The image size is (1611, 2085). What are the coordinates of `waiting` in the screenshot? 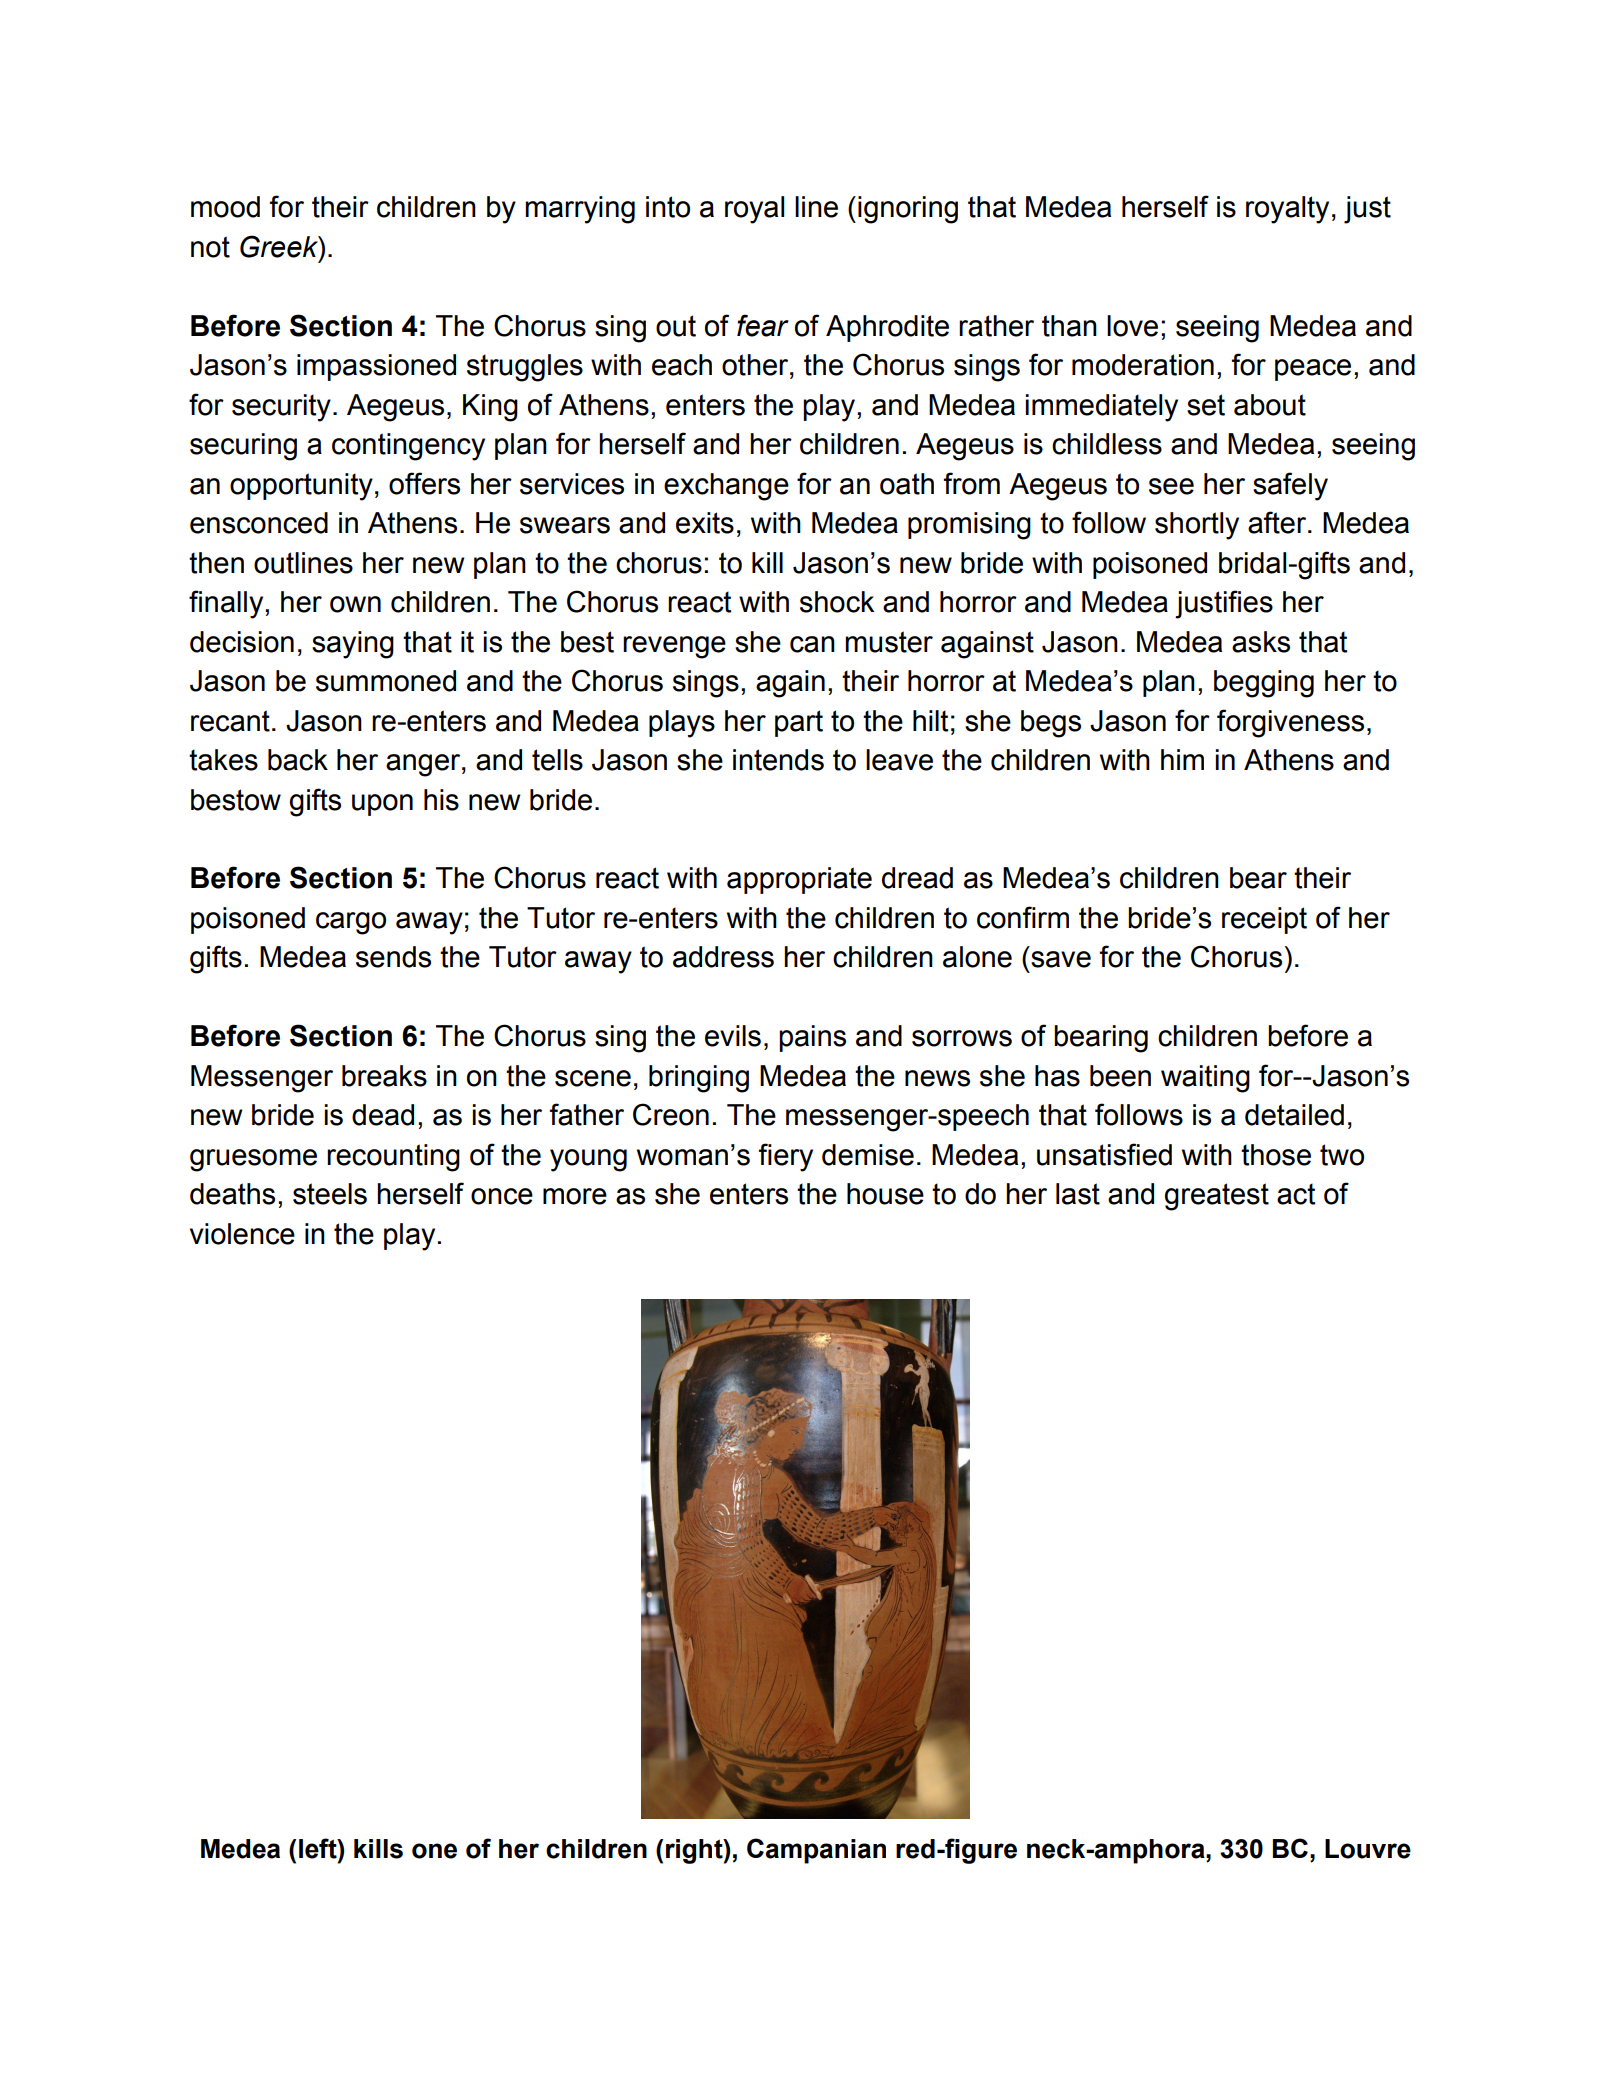 It's located at (1205, 1079).
